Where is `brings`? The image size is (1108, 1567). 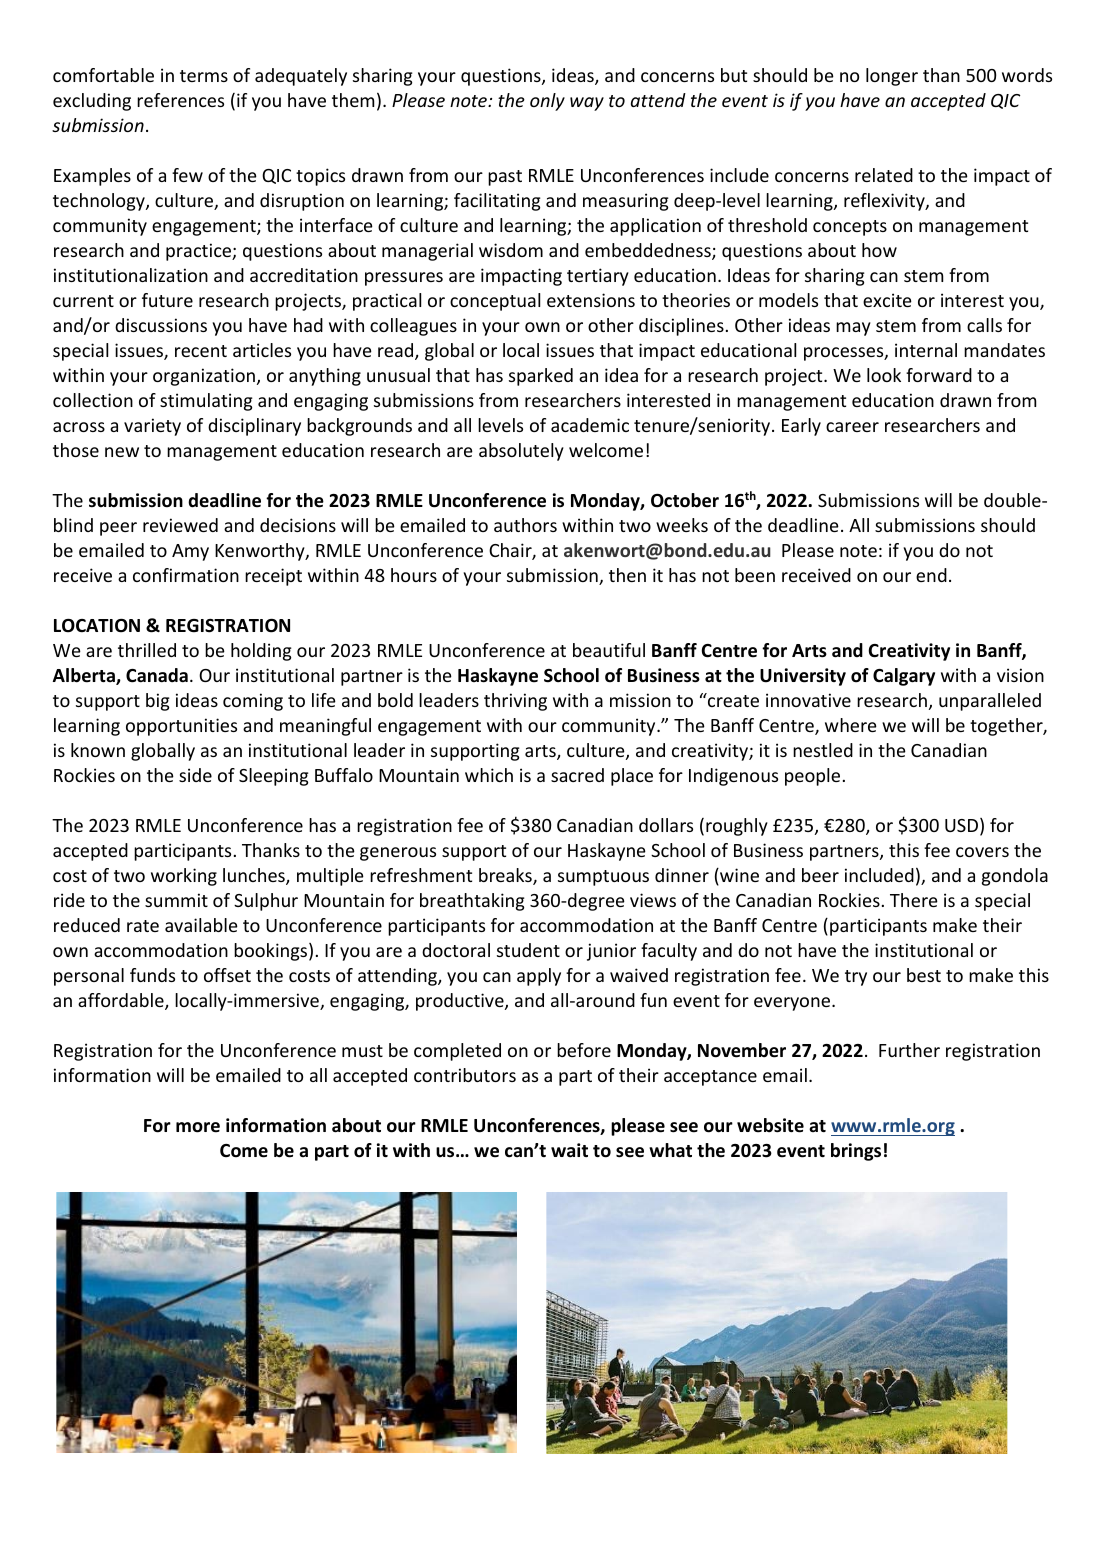
brings is located at coordinates (856, 1152).
